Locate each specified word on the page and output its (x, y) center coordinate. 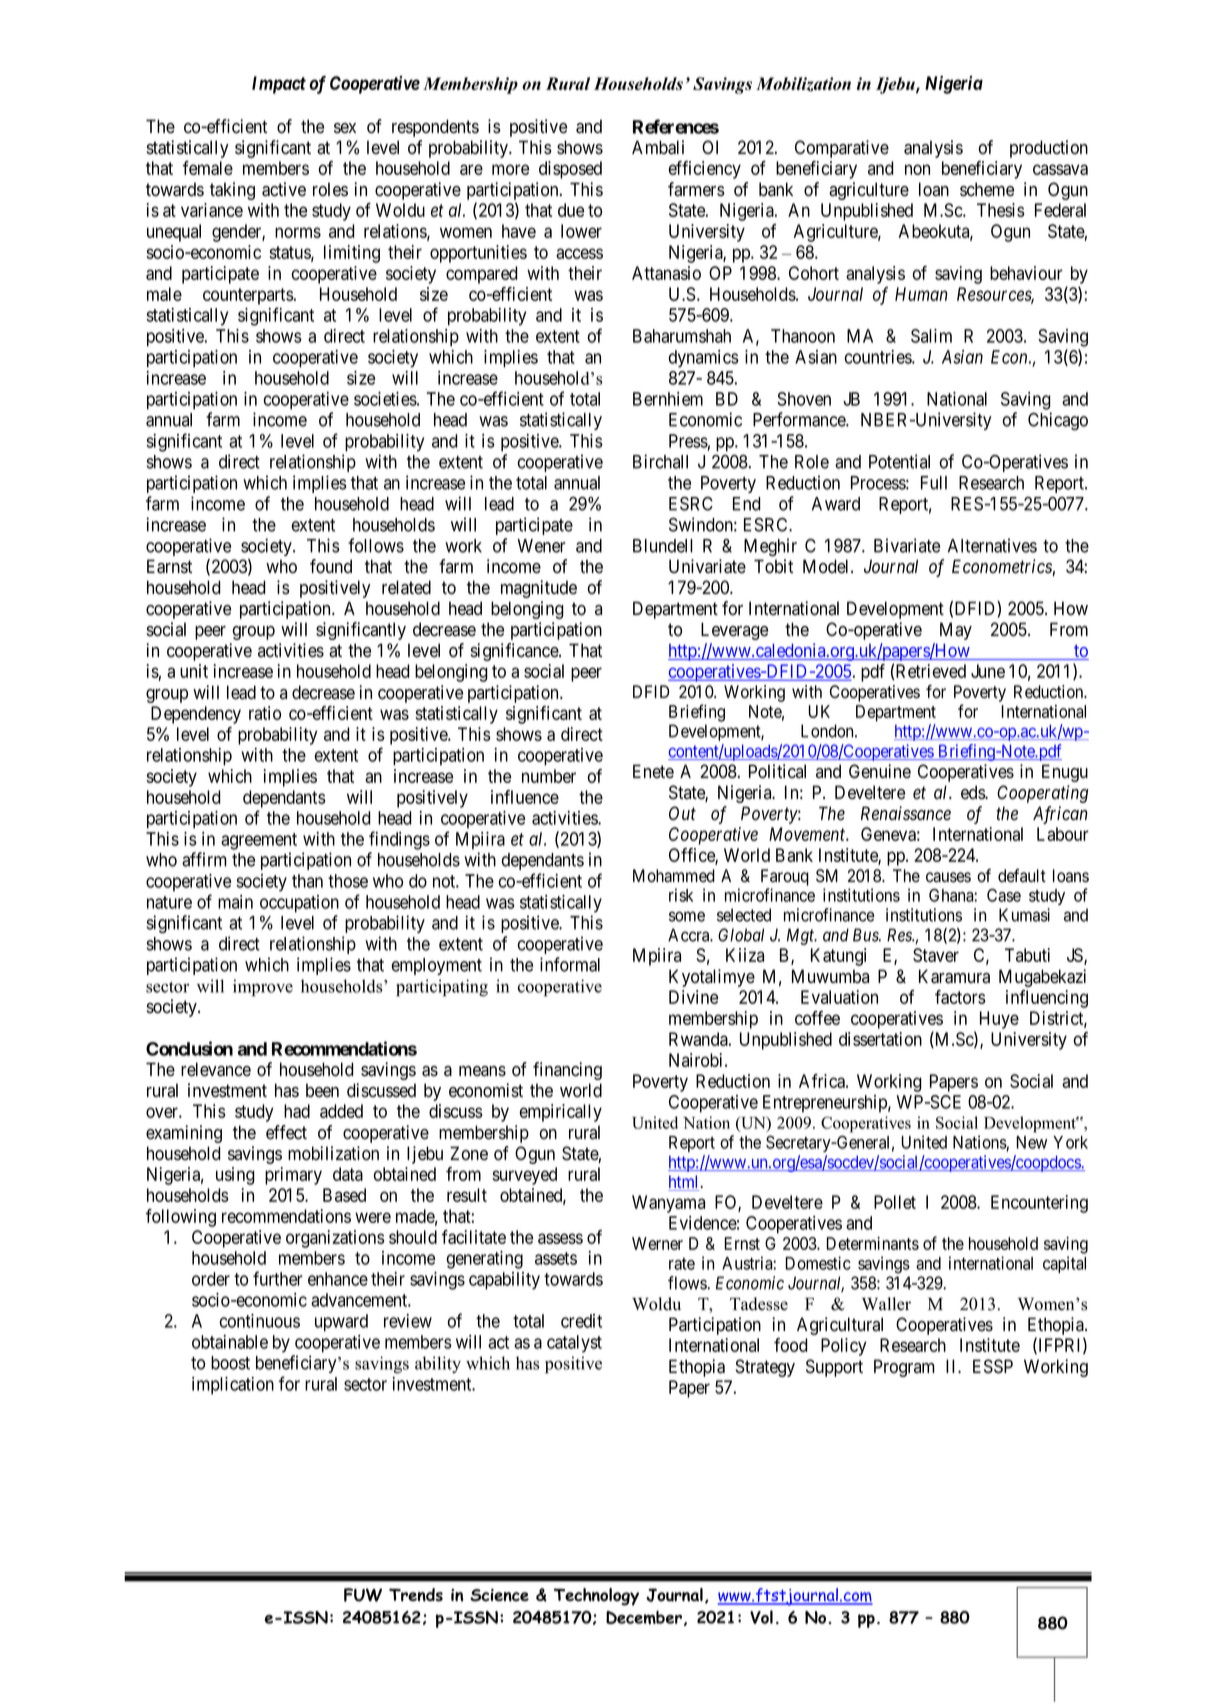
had (297, 1111)
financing (567, 1071)
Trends (416, 1595)
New (1031, 1142)
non (917, 169)
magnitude (539, 589)
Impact (279, 85)
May (956, 631)
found (331, 566)
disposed (570, 170)
